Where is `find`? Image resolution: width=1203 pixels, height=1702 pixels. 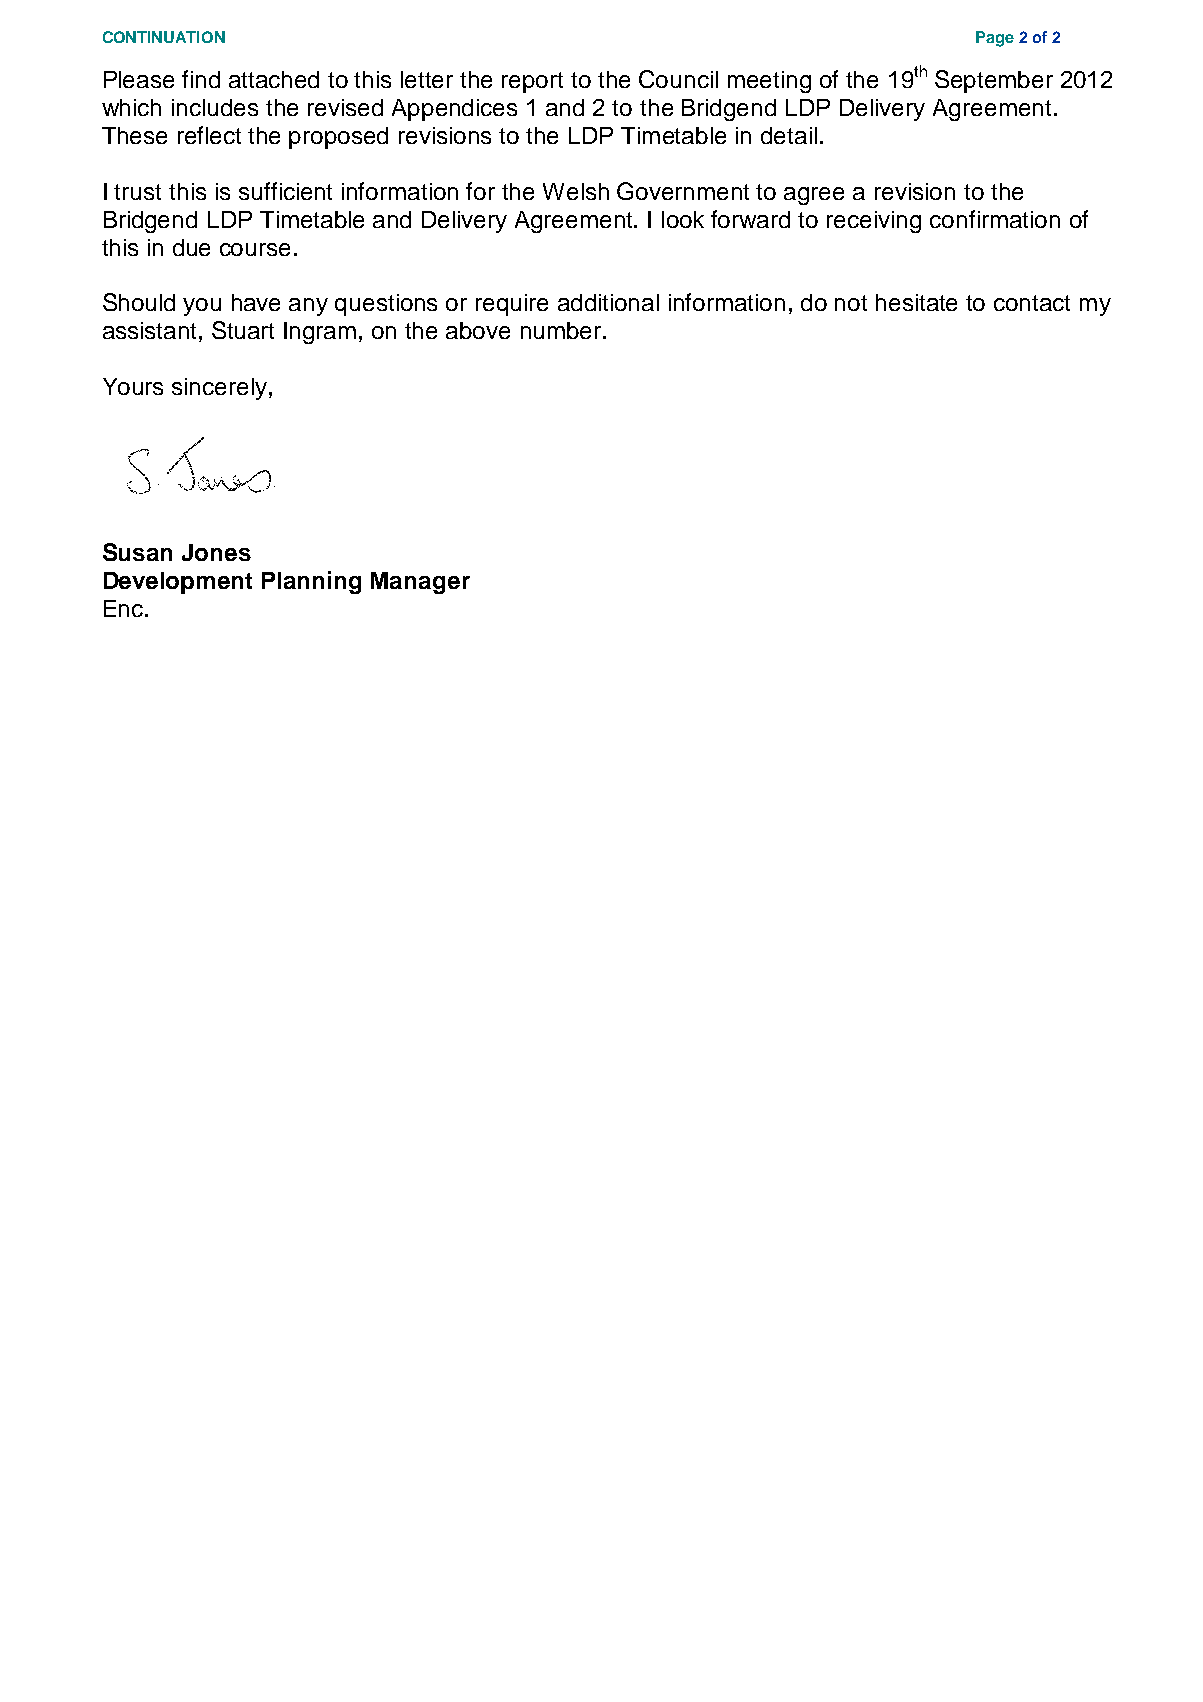 find is located at coordinates (201, 79).
